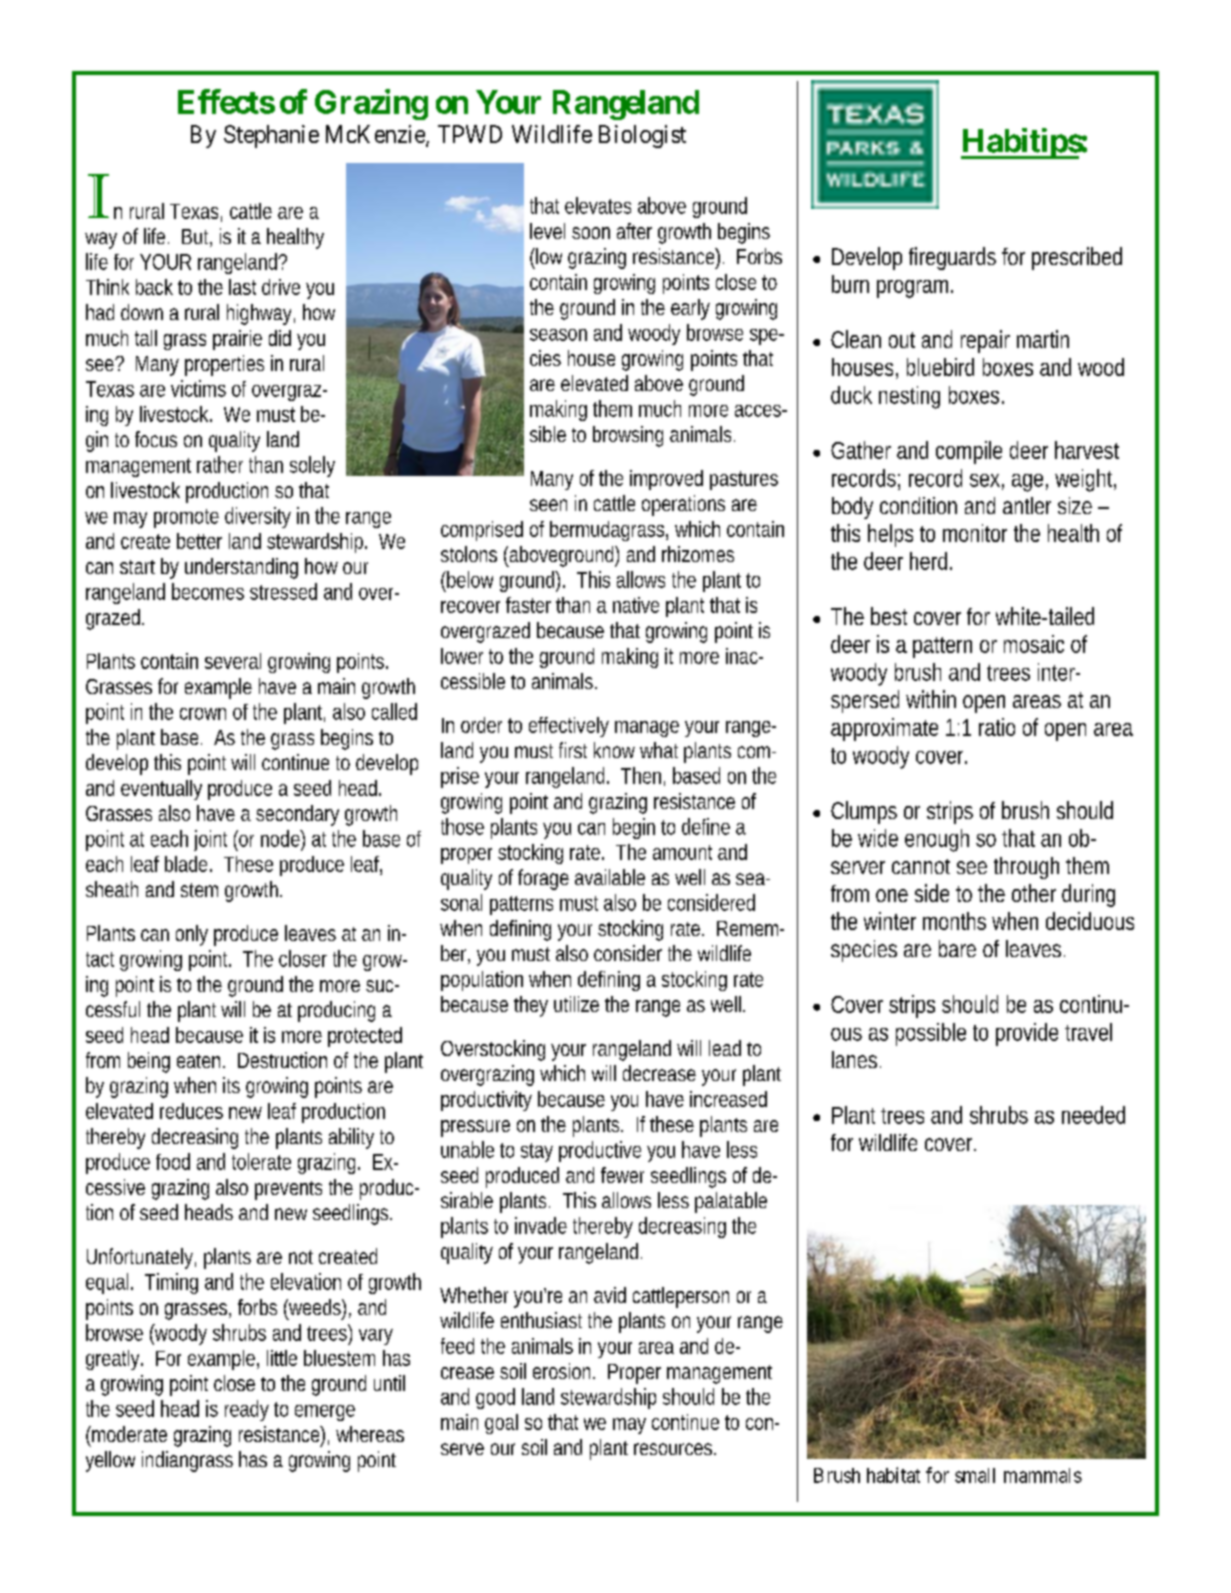 This screenshot has height=1593, width=1231. I want to click on joint, so click(210, 840).
